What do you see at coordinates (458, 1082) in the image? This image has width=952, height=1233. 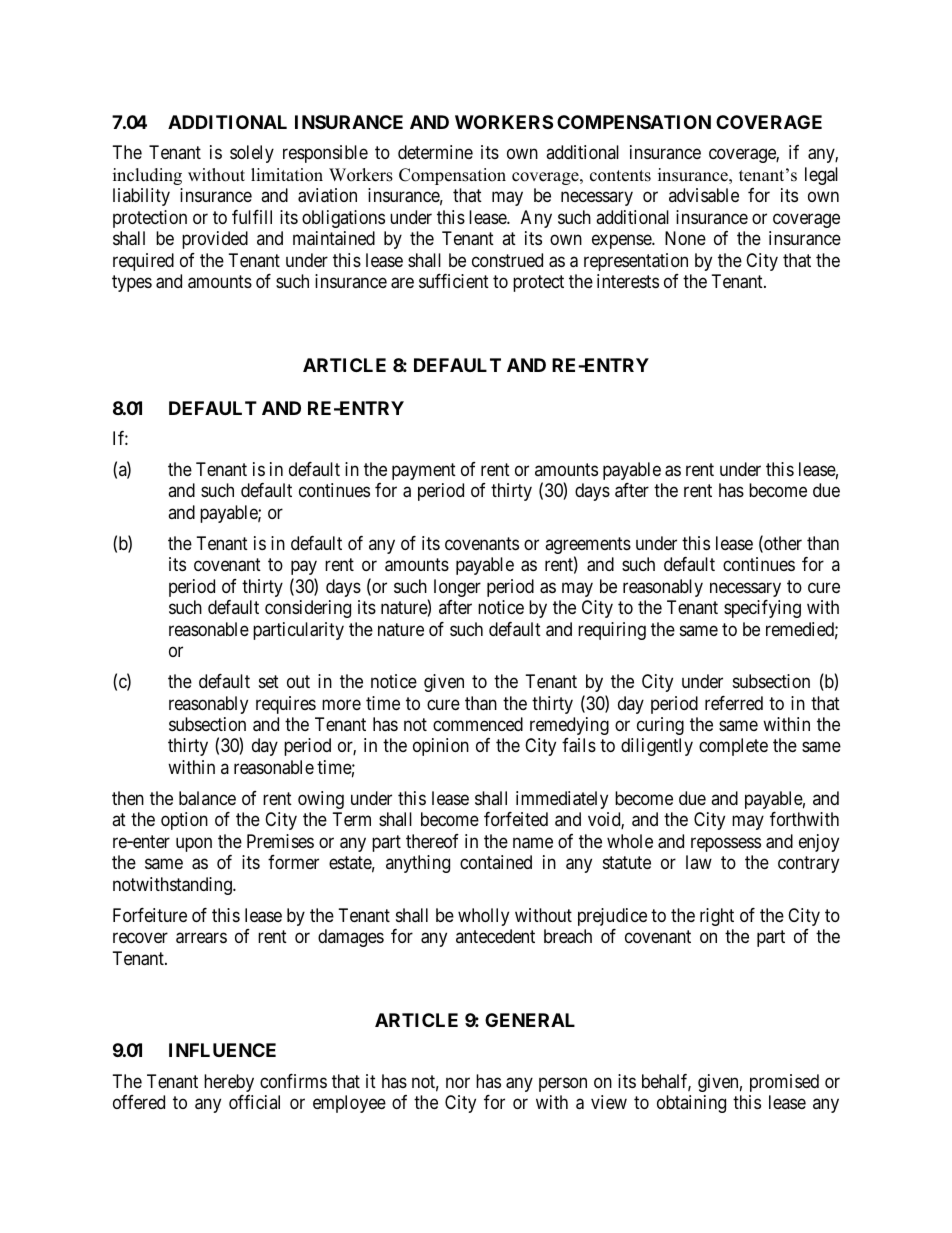 I see `nor` at bounding box center [458, 1082].
